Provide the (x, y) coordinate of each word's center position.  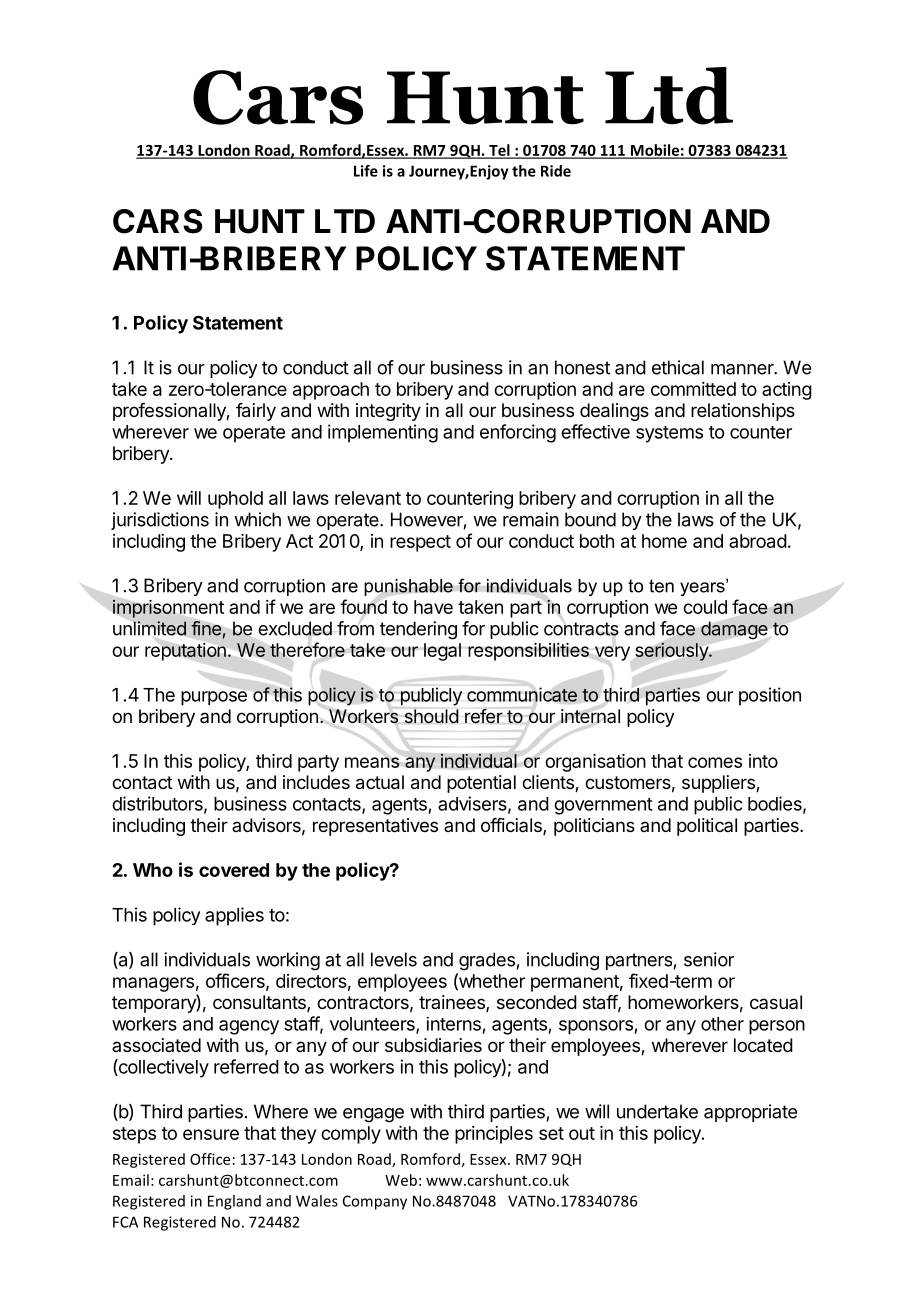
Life (366, 171)
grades (487, 961)
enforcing (518, 433)
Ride (556, 171)
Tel (499, 151)
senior (709, 959)
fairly (256, 412)
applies (234, 916)
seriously (673, 652)
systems (669, 434)
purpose (214, 698)
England (234, 1202)
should (432, 716)
